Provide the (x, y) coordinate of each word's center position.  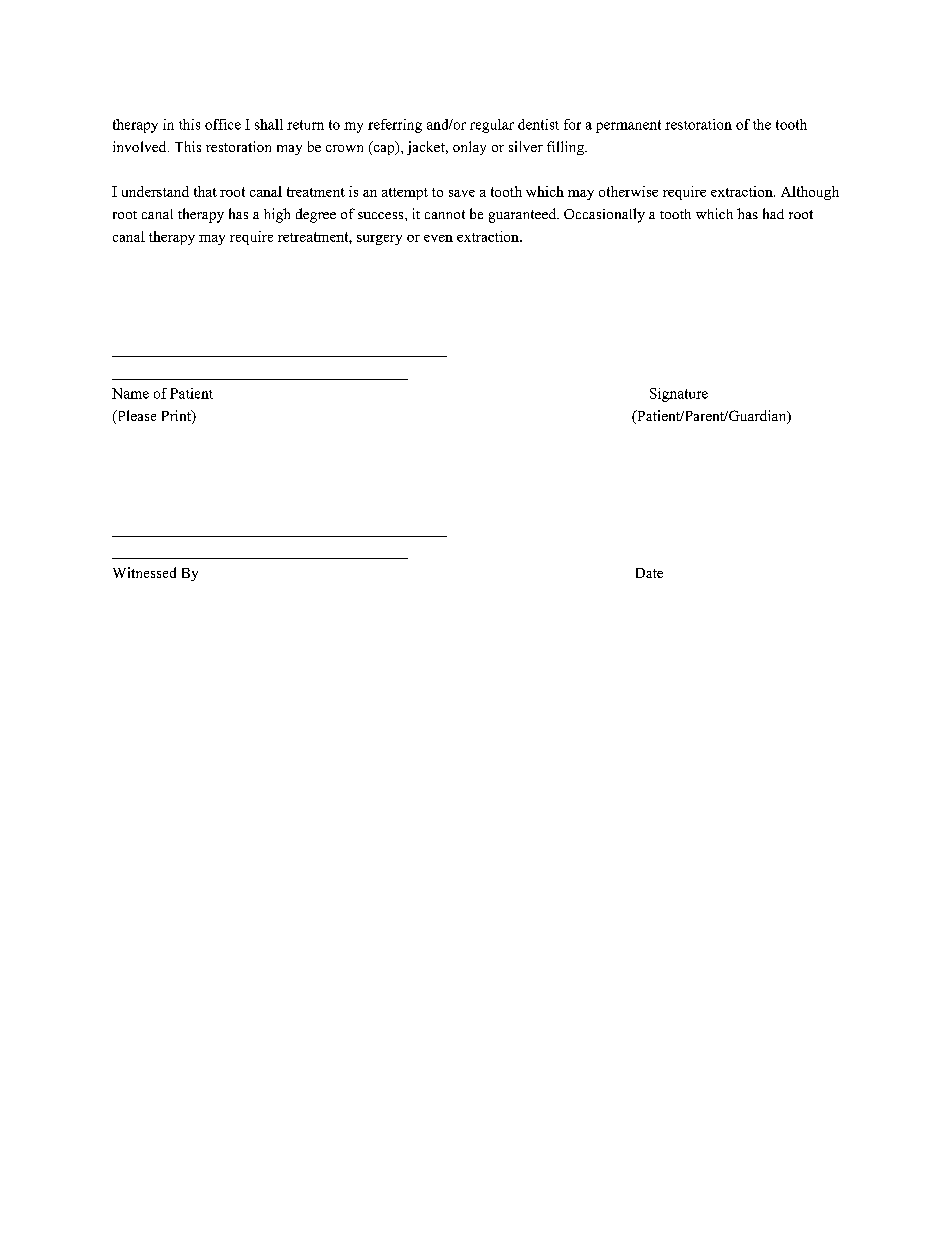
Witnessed (144, 572)
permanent (628, 126)
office (223, 124)
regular (492, 126)
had (773, 213)
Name (130, 393)
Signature (679, 395)
